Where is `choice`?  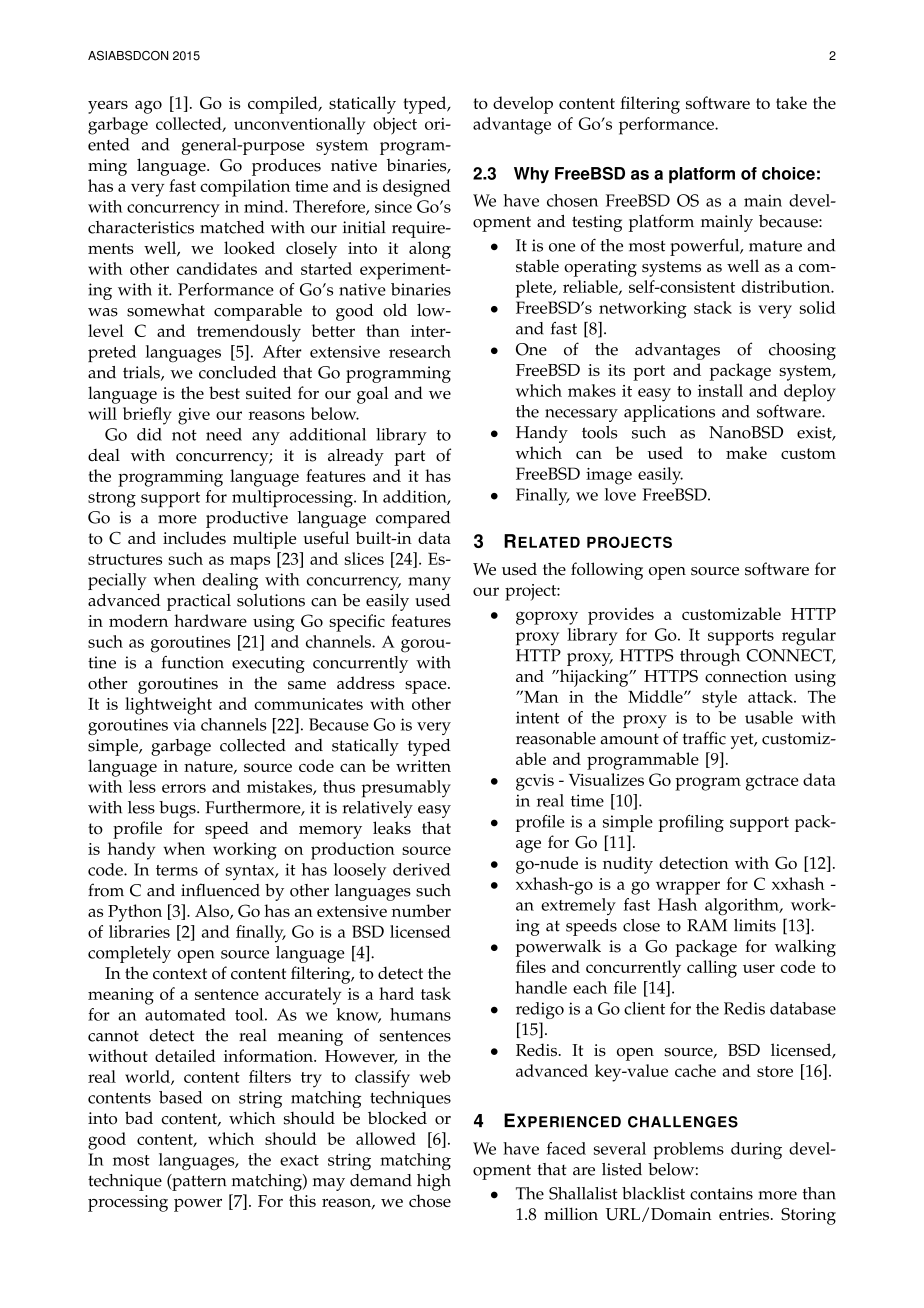
choice is located at coordinates (788, 173).
